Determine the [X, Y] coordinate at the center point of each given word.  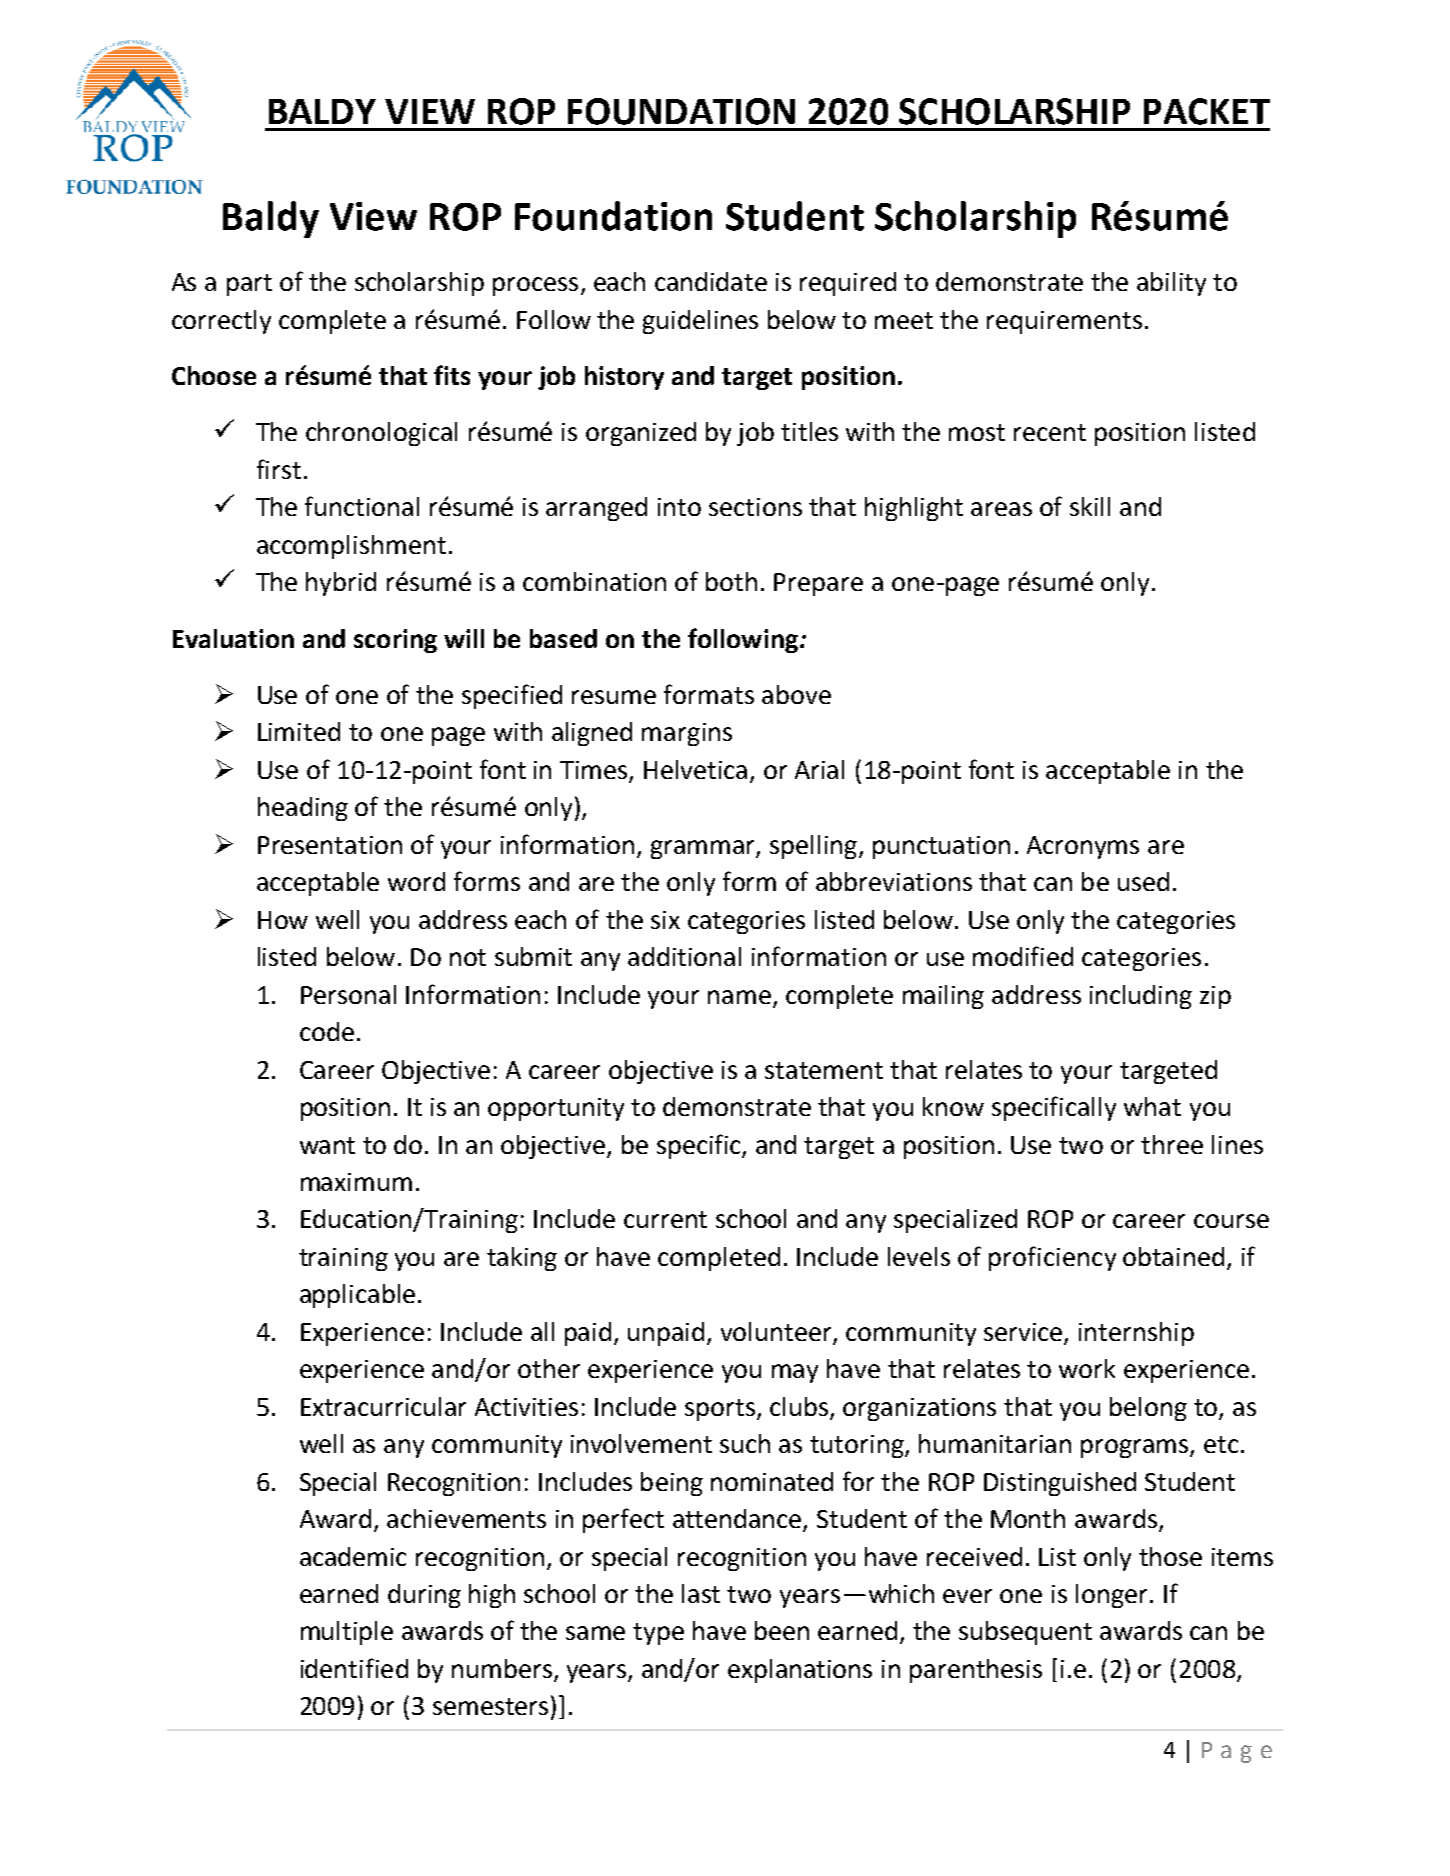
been [782, 1630]
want [327, 1145]
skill [1090, 506]
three [1172, 1144]
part [249, 285]
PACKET [1207, 111]
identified [354, 1668]
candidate [711, 281]
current [665, 1219]
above [796, 694]
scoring [395, 641]
